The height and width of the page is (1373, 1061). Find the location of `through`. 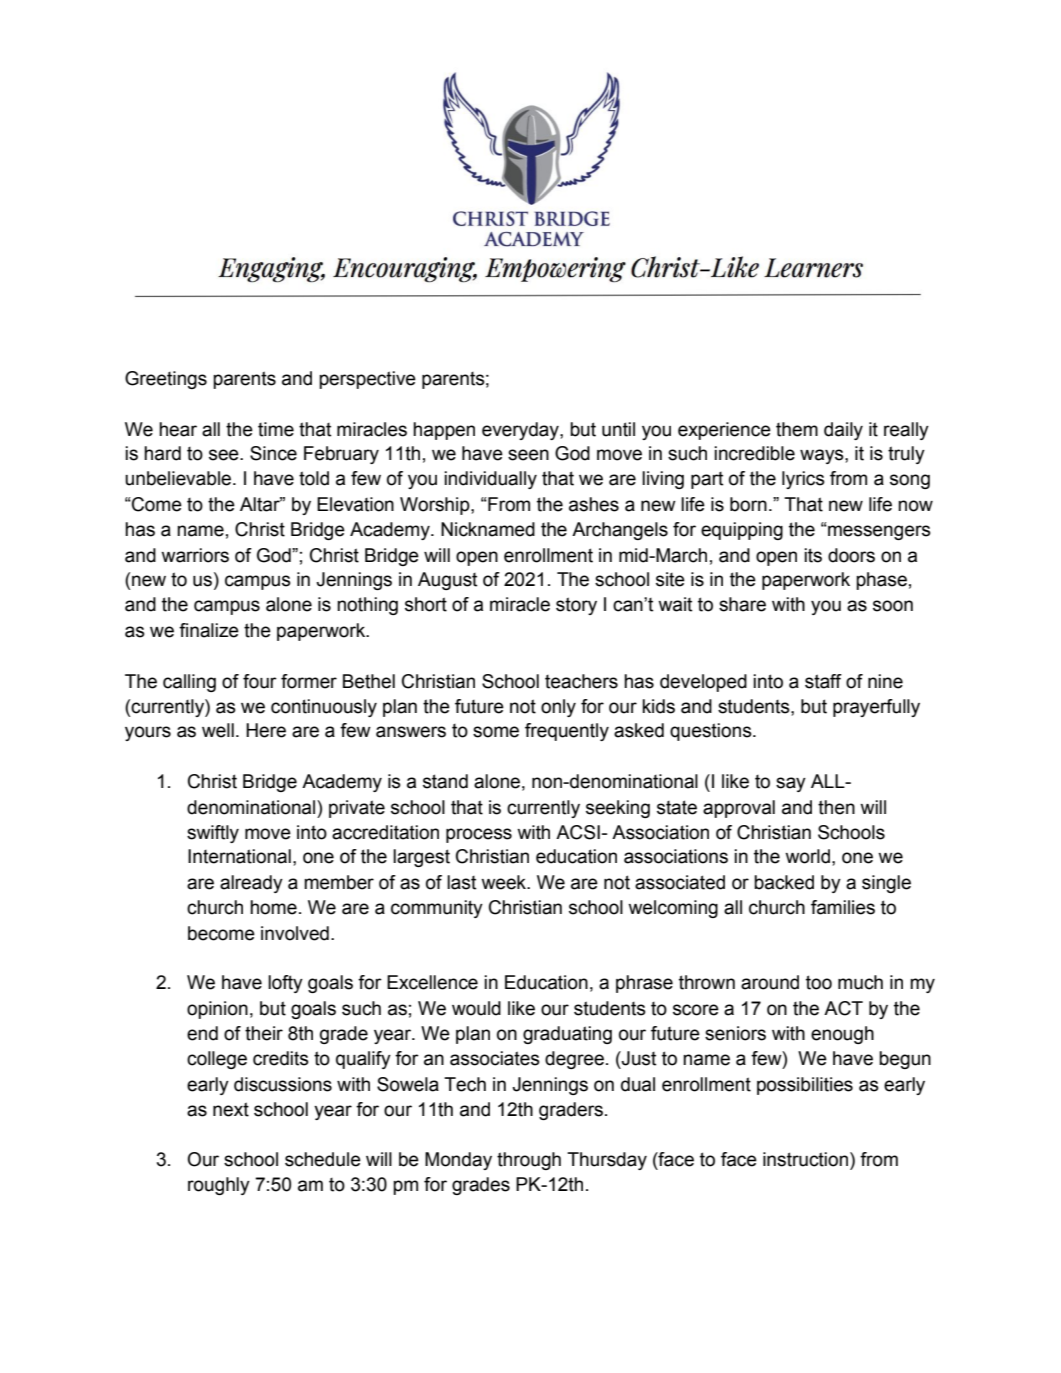

through is located at coordinates (529, 1161).
